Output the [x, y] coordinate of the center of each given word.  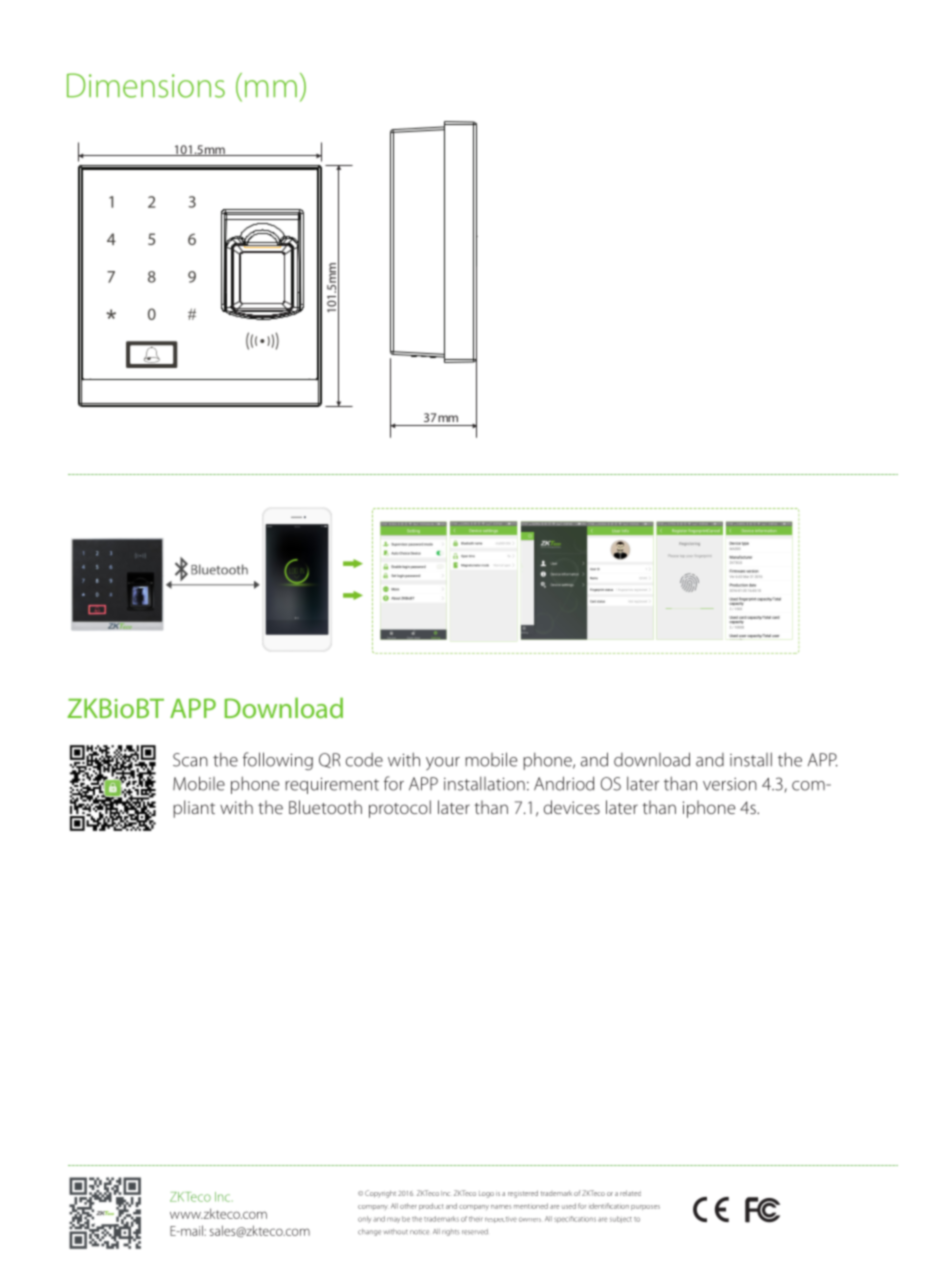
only [364, 1219]
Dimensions [146, 85]
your [443, 764]
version [730, 784]
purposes [645, 1207]
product [431, 1206]
